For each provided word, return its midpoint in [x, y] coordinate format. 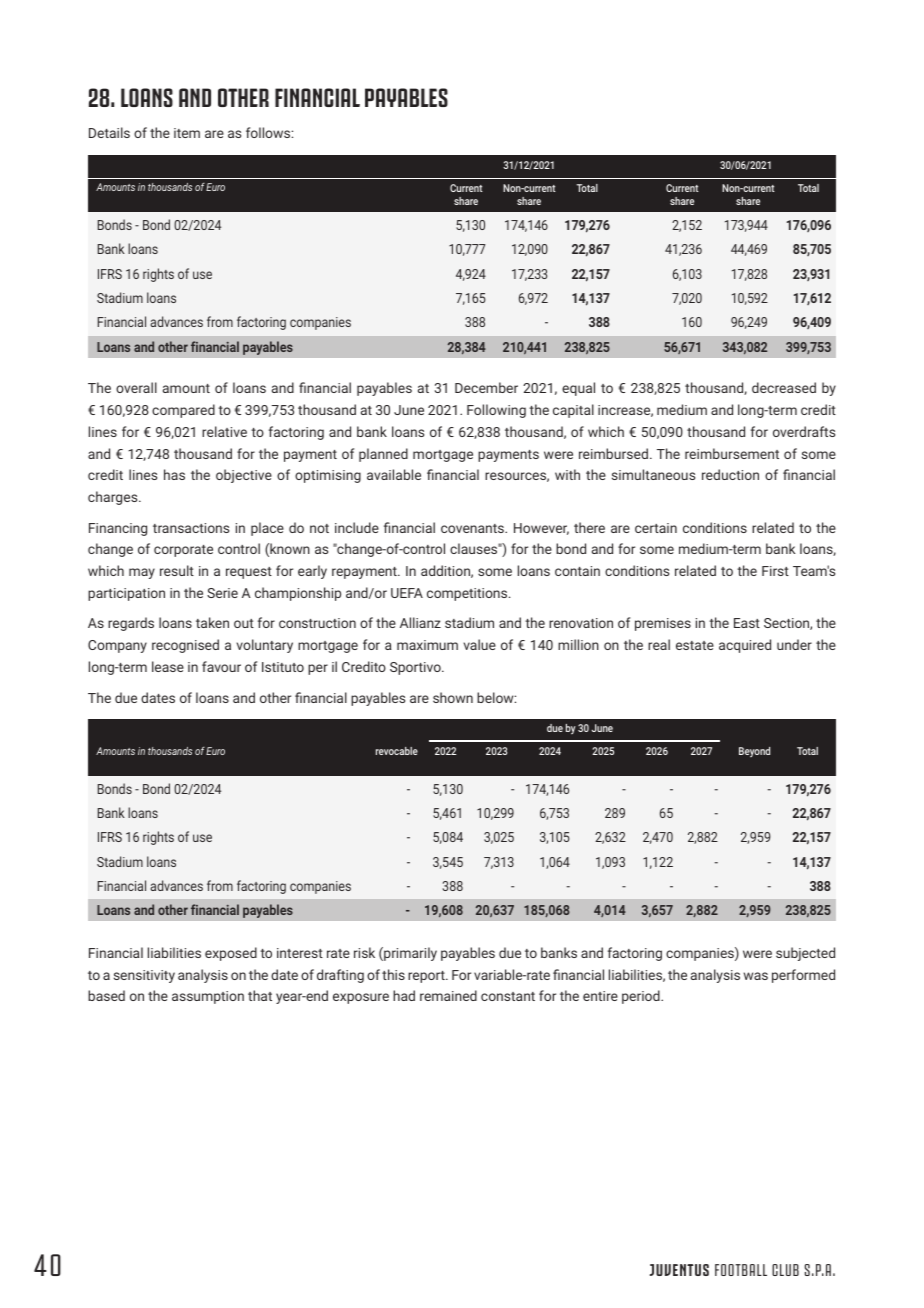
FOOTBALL [741, 1270]
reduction [730, 474]
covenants [473, 528]
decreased [784, 387]
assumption [208, 997]
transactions [191, 528]
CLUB [785, 1270]
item [187, 133]
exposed [231, 954]
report [427, 977]
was [756, 976]
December [486, 387]
